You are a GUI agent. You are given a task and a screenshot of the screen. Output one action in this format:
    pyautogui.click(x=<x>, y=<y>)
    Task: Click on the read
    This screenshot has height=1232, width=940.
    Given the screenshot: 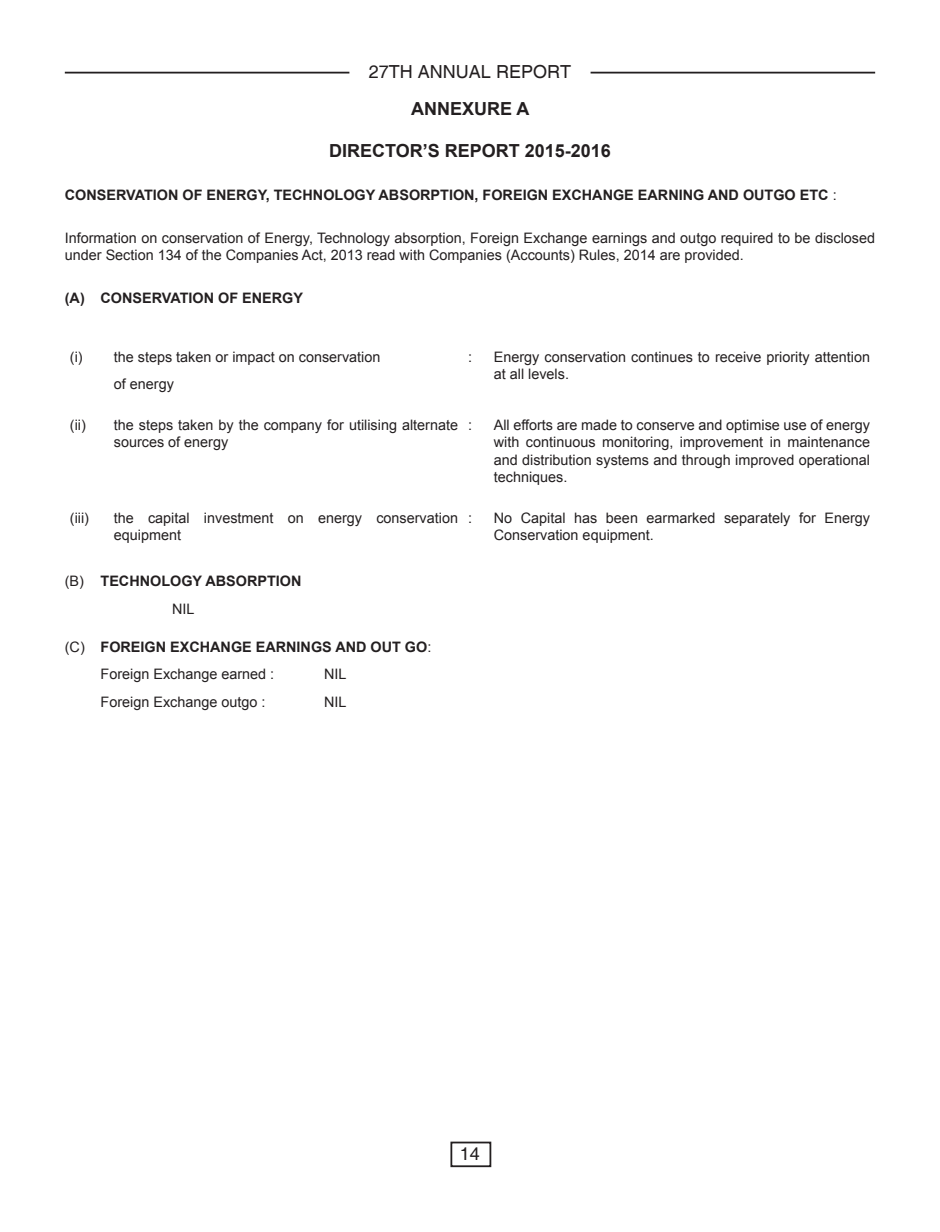 What is the action you would take?
    pyautogui.click(x=381, y=255)
